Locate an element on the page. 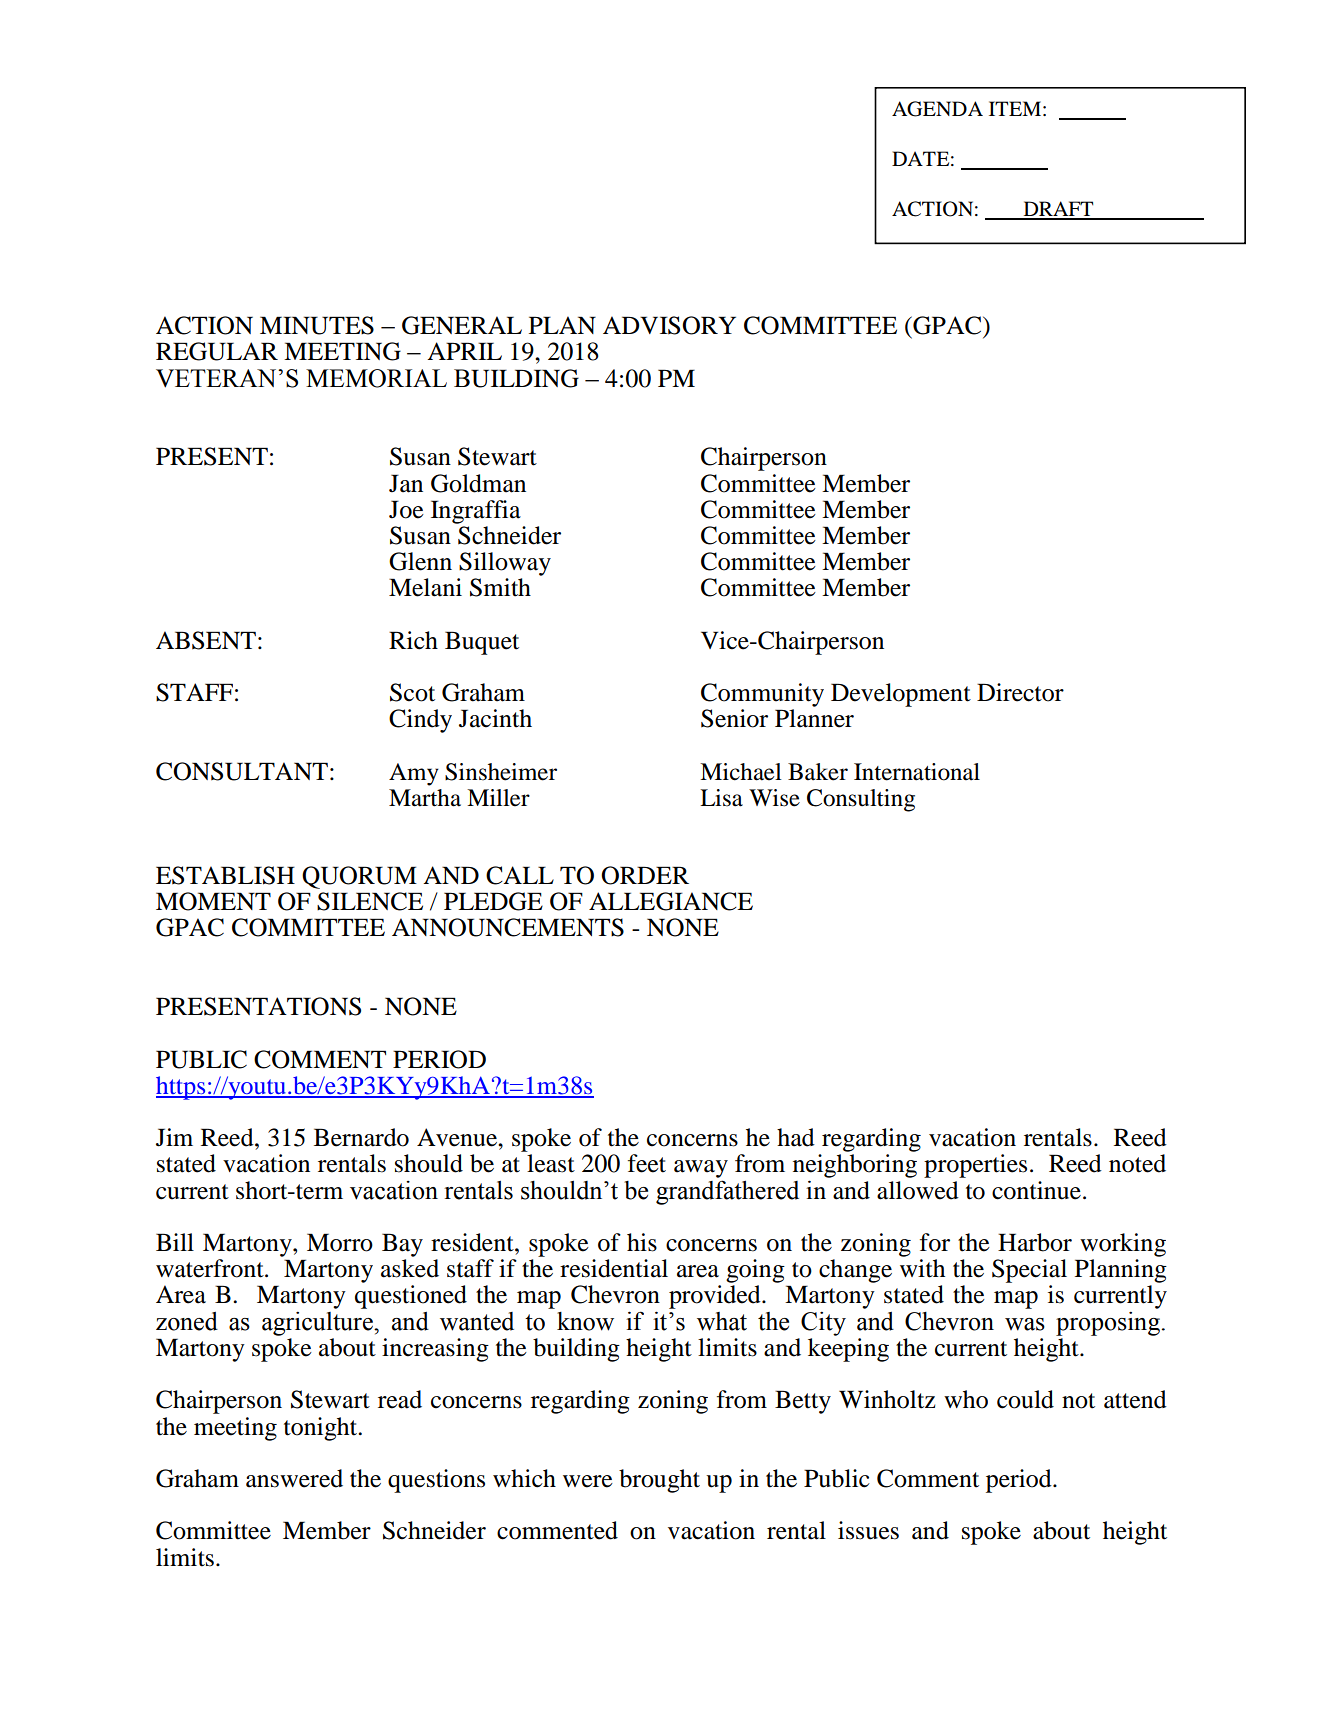 The height and width of the image is (1712, 1323). MOMENT is located at coordinates (213, 901).
